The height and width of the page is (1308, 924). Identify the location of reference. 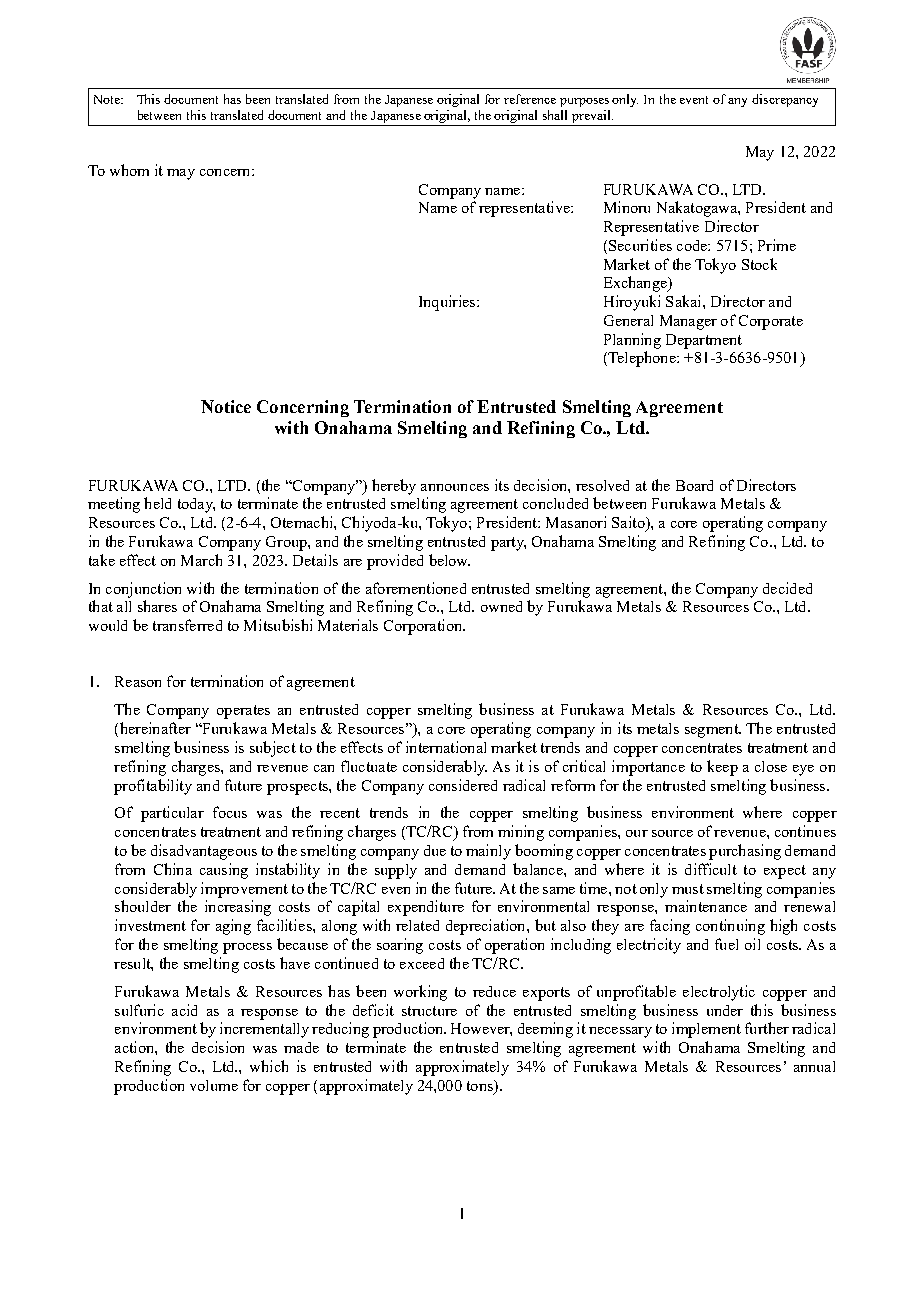
(530, 99).
